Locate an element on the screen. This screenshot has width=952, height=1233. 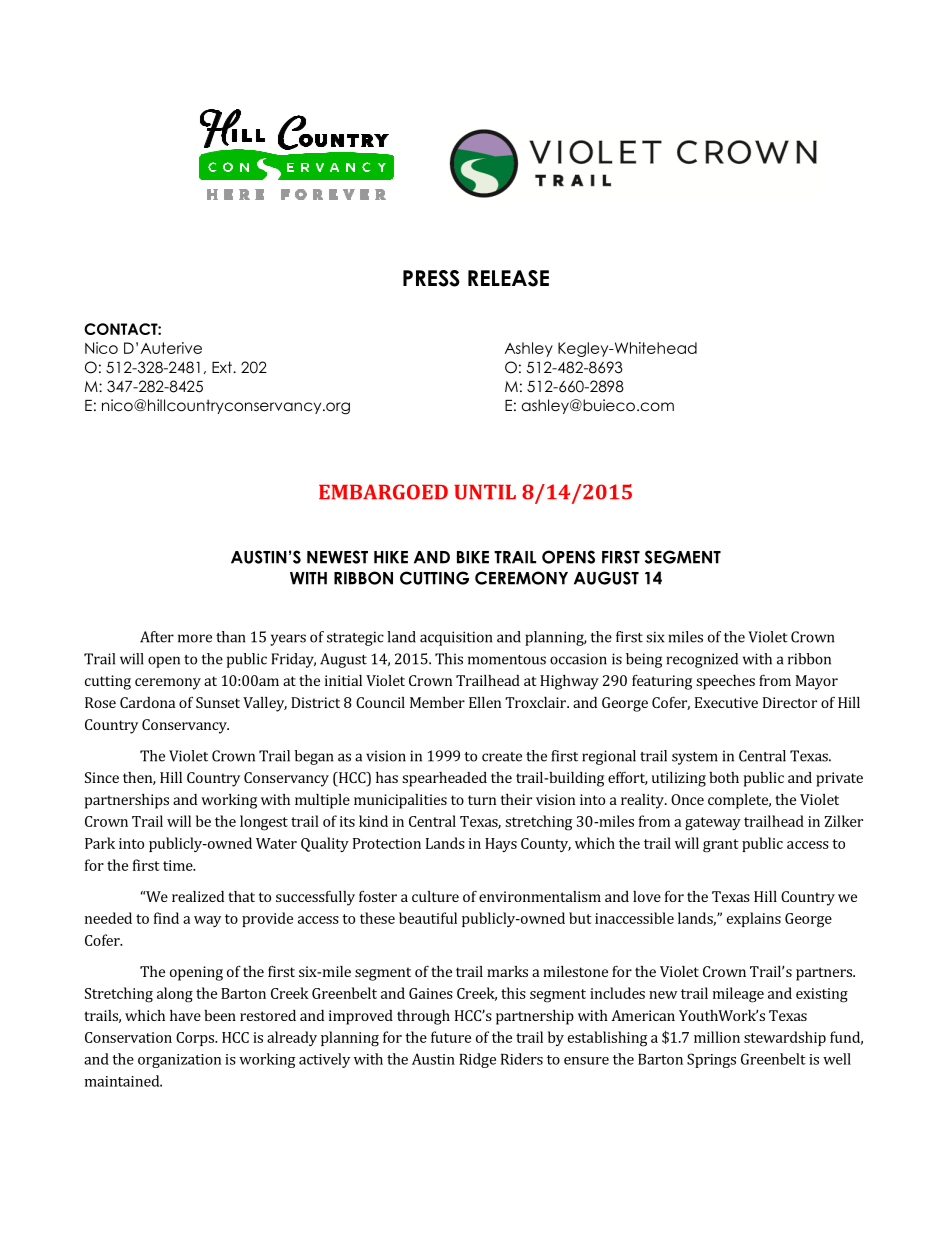
PRESS is located at coordinates (431, 278).
